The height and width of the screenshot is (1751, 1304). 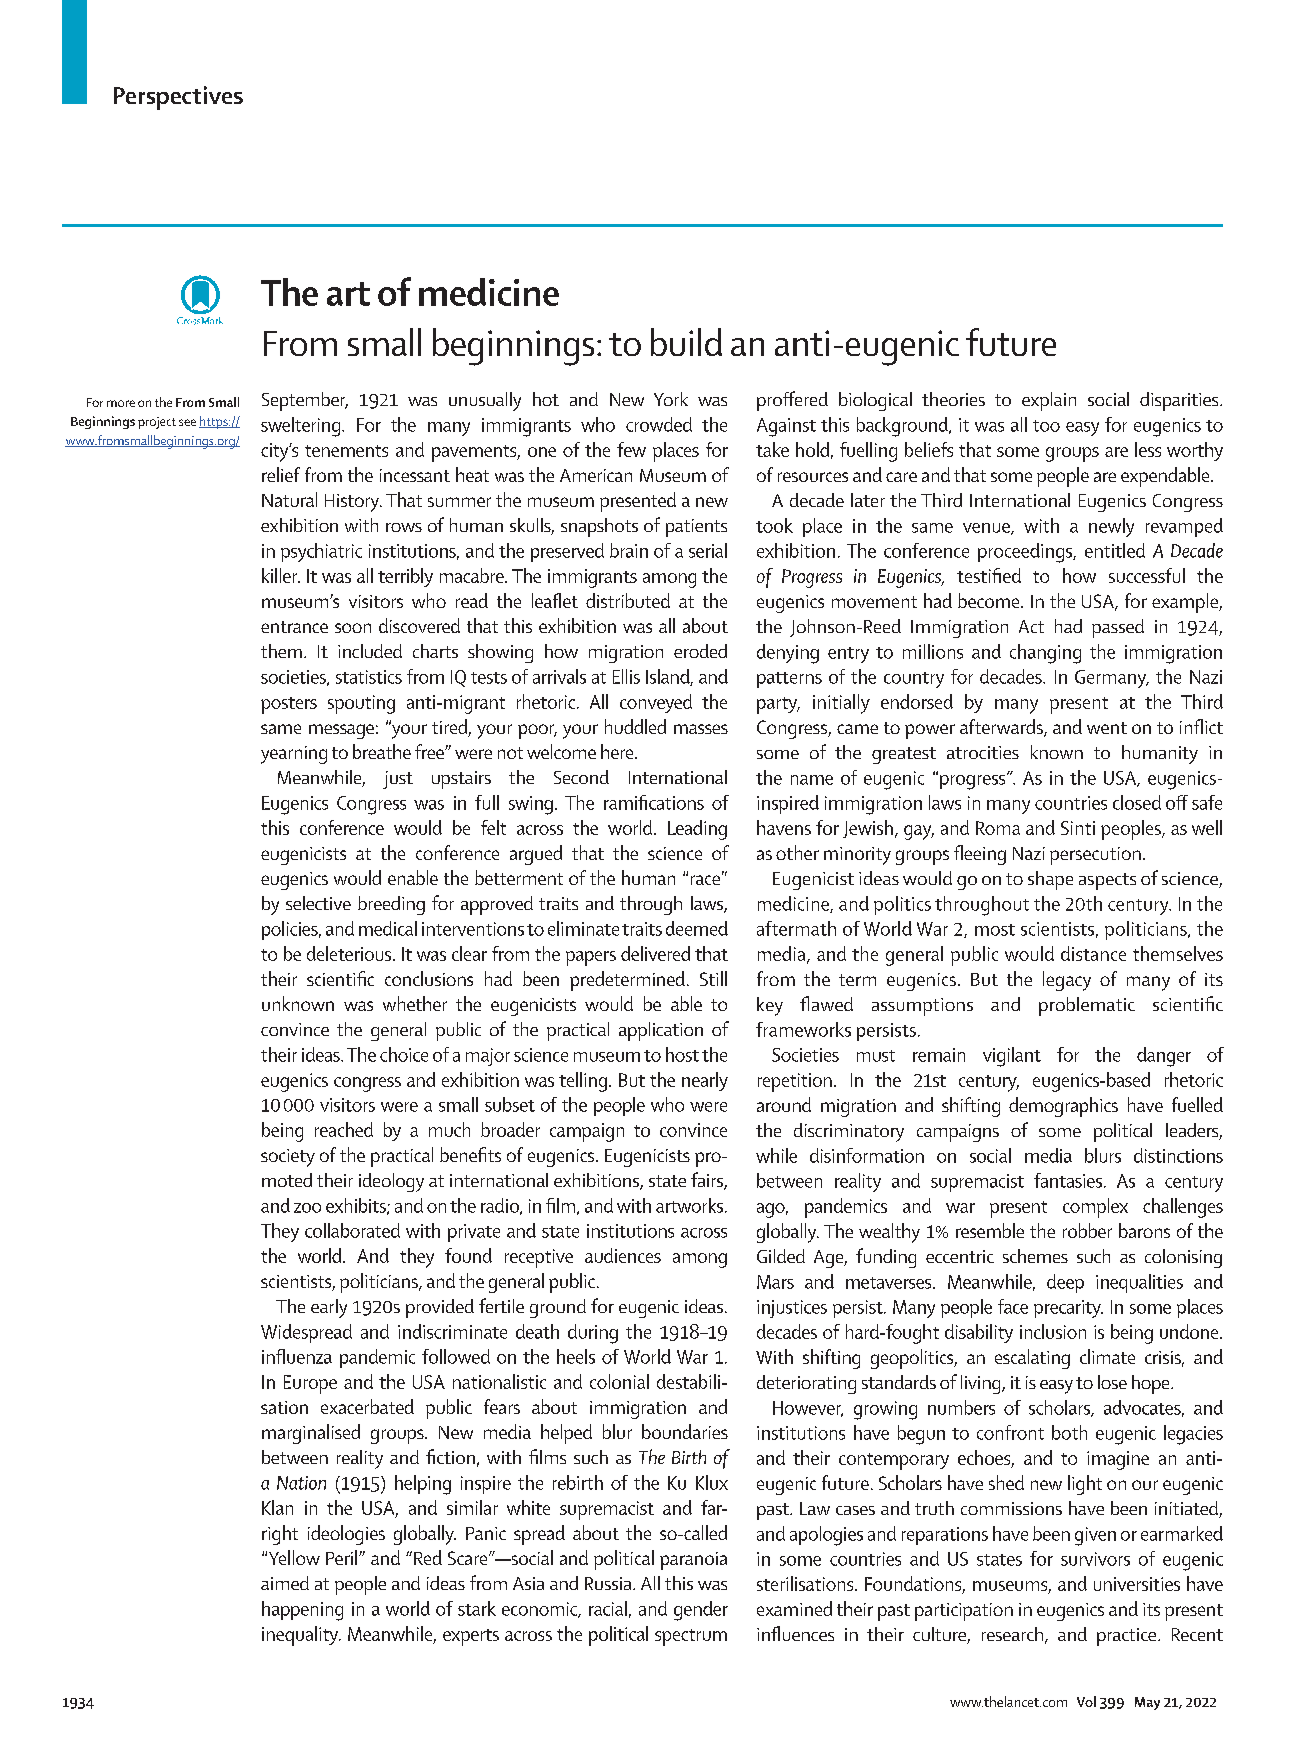 What do you see at coordinates (301, 1636) in the screenshot?
I see `inequality` at bounding box center [301, 1636].
